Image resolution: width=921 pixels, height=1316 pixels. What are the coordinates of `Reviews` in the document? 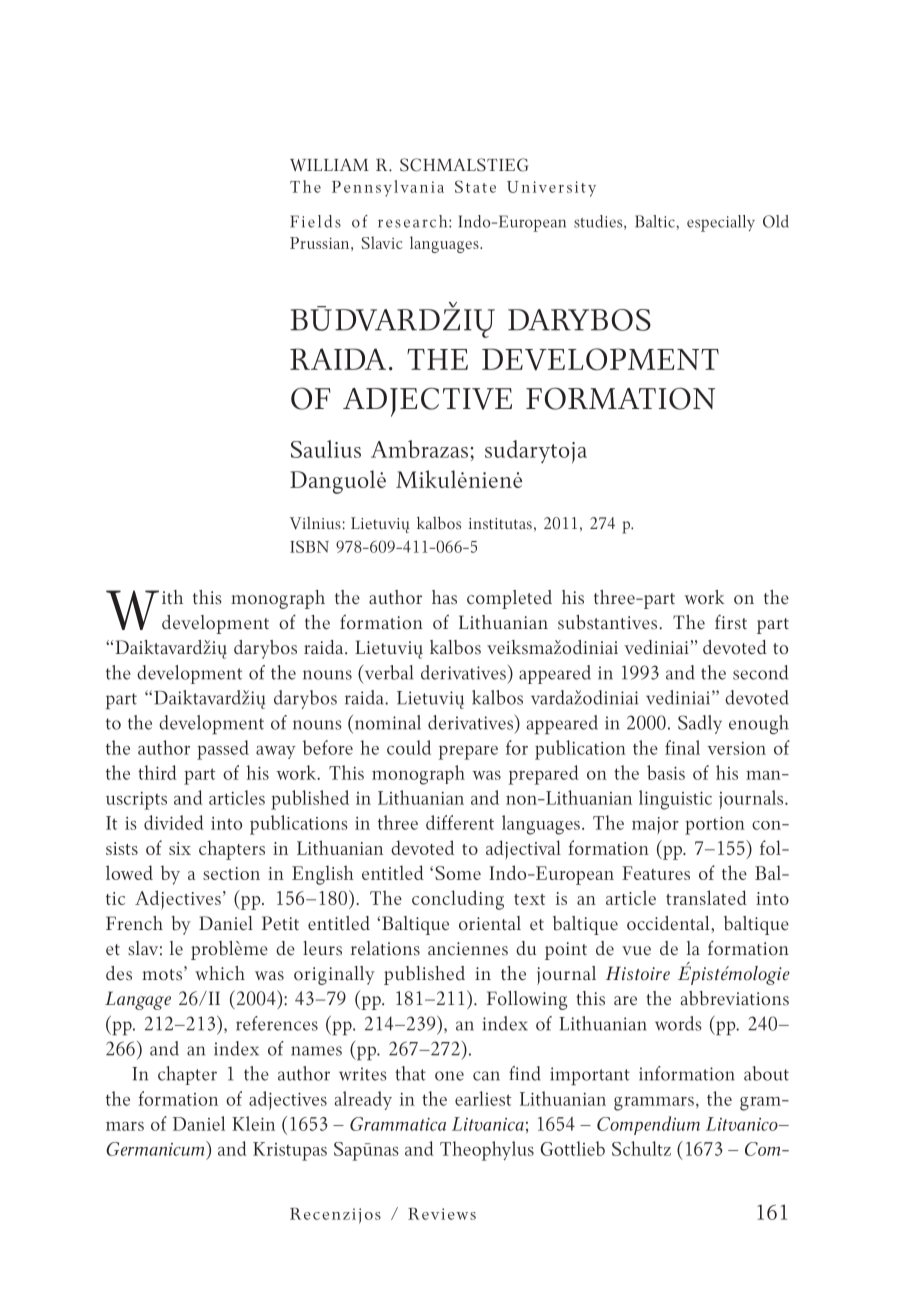 It's located at (442, 1214).
